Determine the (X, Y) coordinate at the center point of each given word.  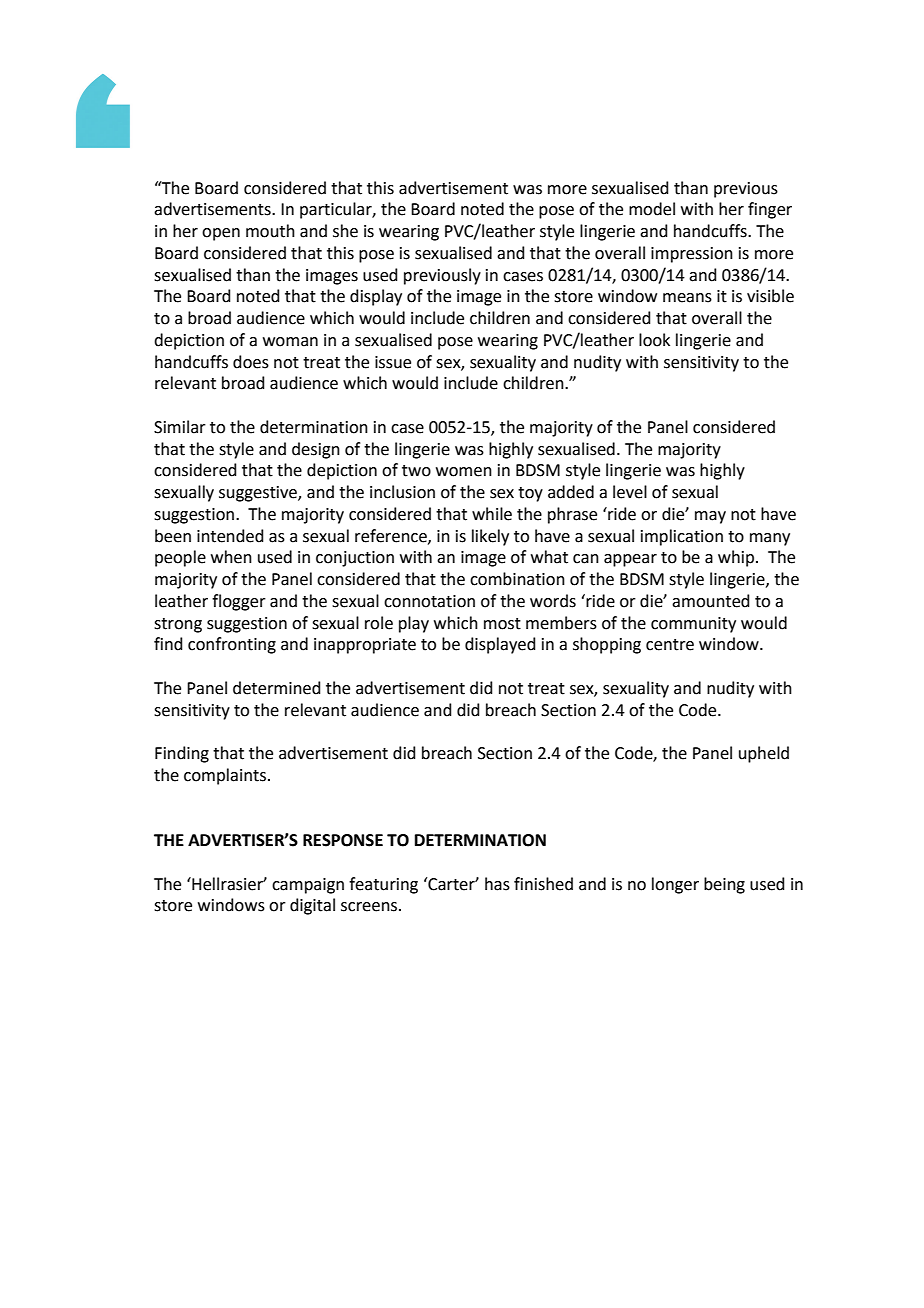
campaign (308, 886)
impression (692, 255)
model (652, 209)
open (221, 234)
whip (737, 558)
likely (490, 537)
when (231, 557)
